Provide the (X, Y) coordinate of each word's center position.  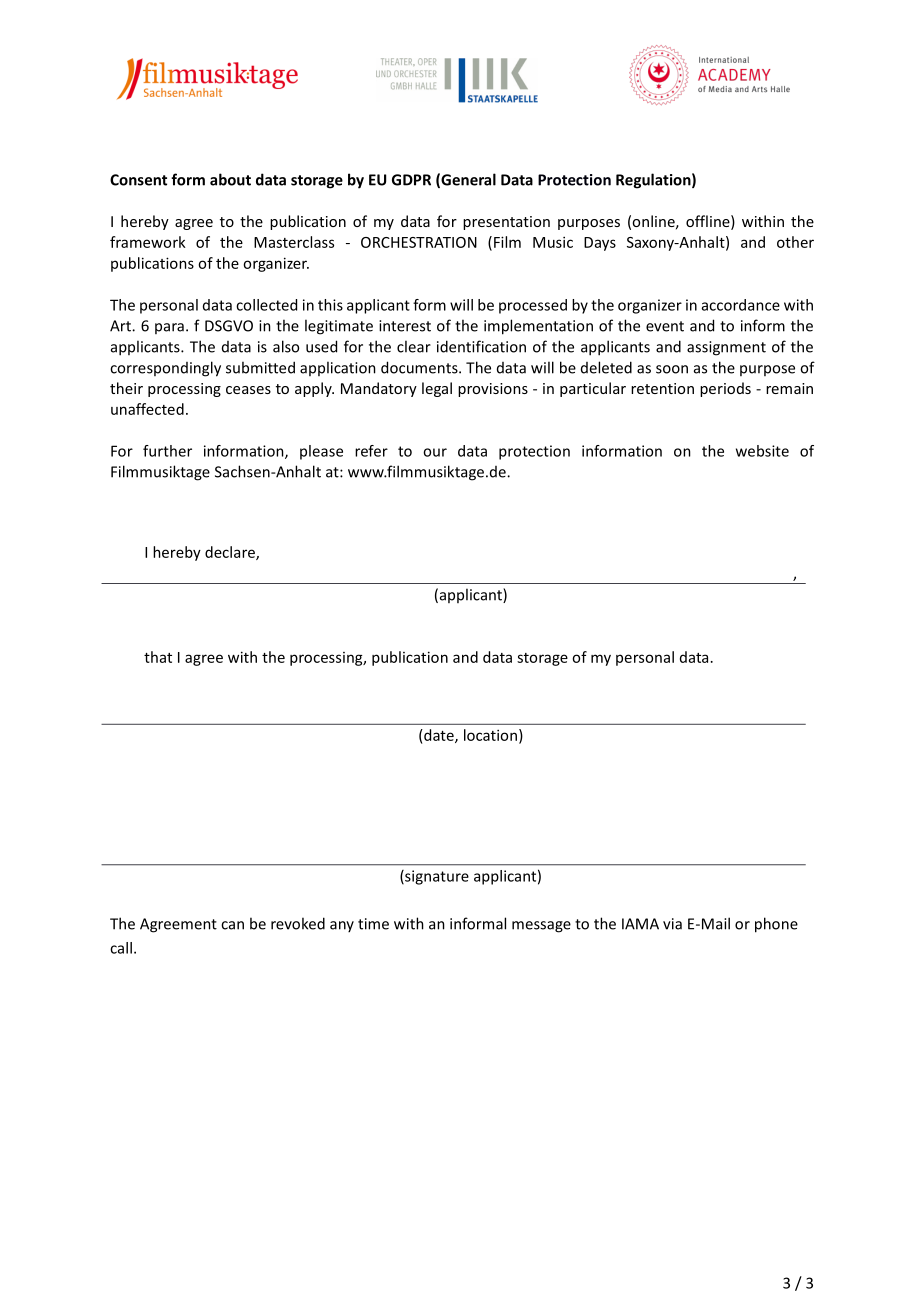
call (121, 948)
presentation (506, 223)
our (435, 452)
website (762, 451)
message (541, 927)
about (230, 179)
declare (231, 553)
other (795, 242)
